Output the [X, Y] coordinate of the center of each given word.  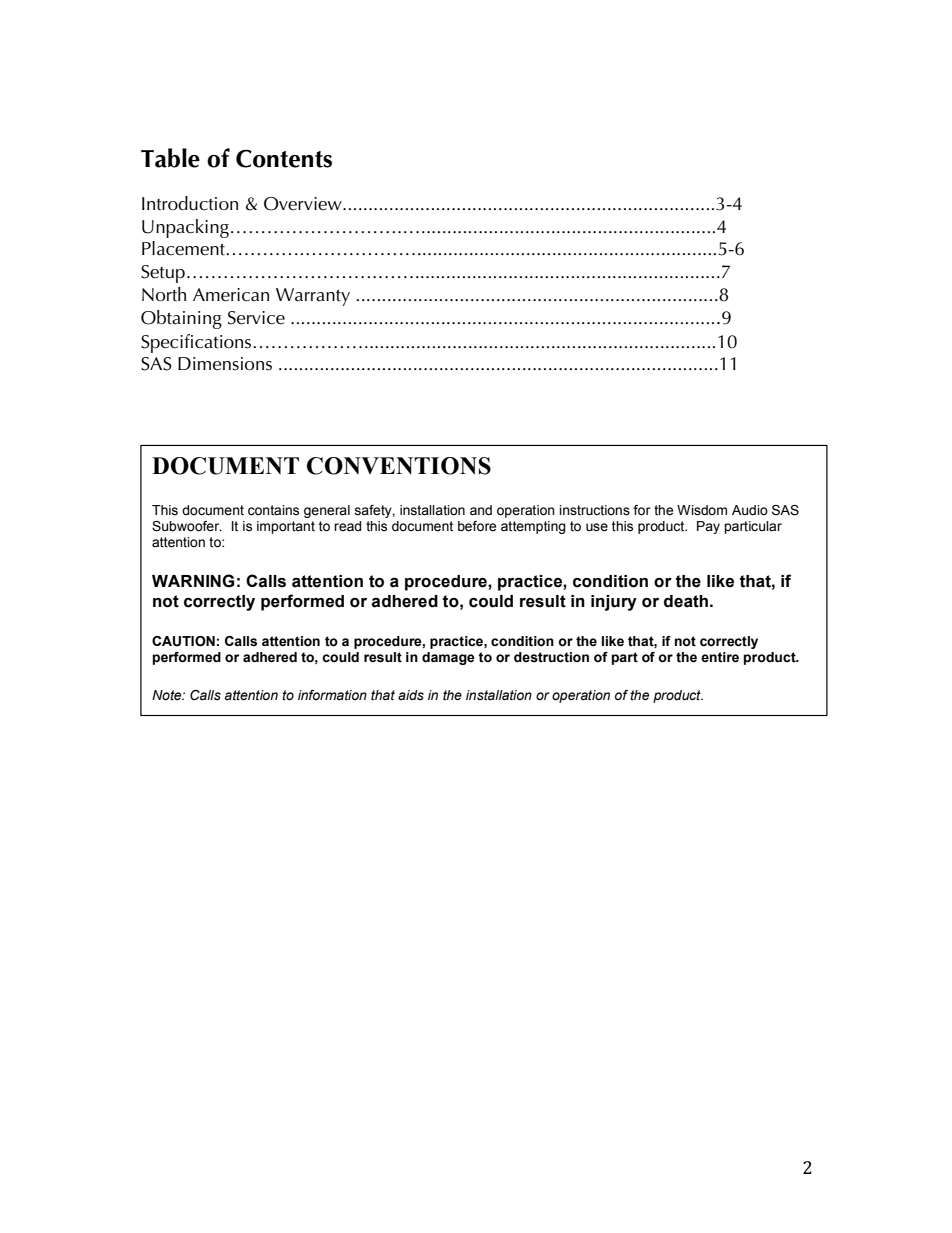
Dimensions [225, 364]
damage [448, 658]
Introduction [190, 203]
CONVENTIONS [399, 466]
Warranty [313, 297]
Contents [284, 158]
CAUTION [183, 641]
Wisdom [702, 510]
